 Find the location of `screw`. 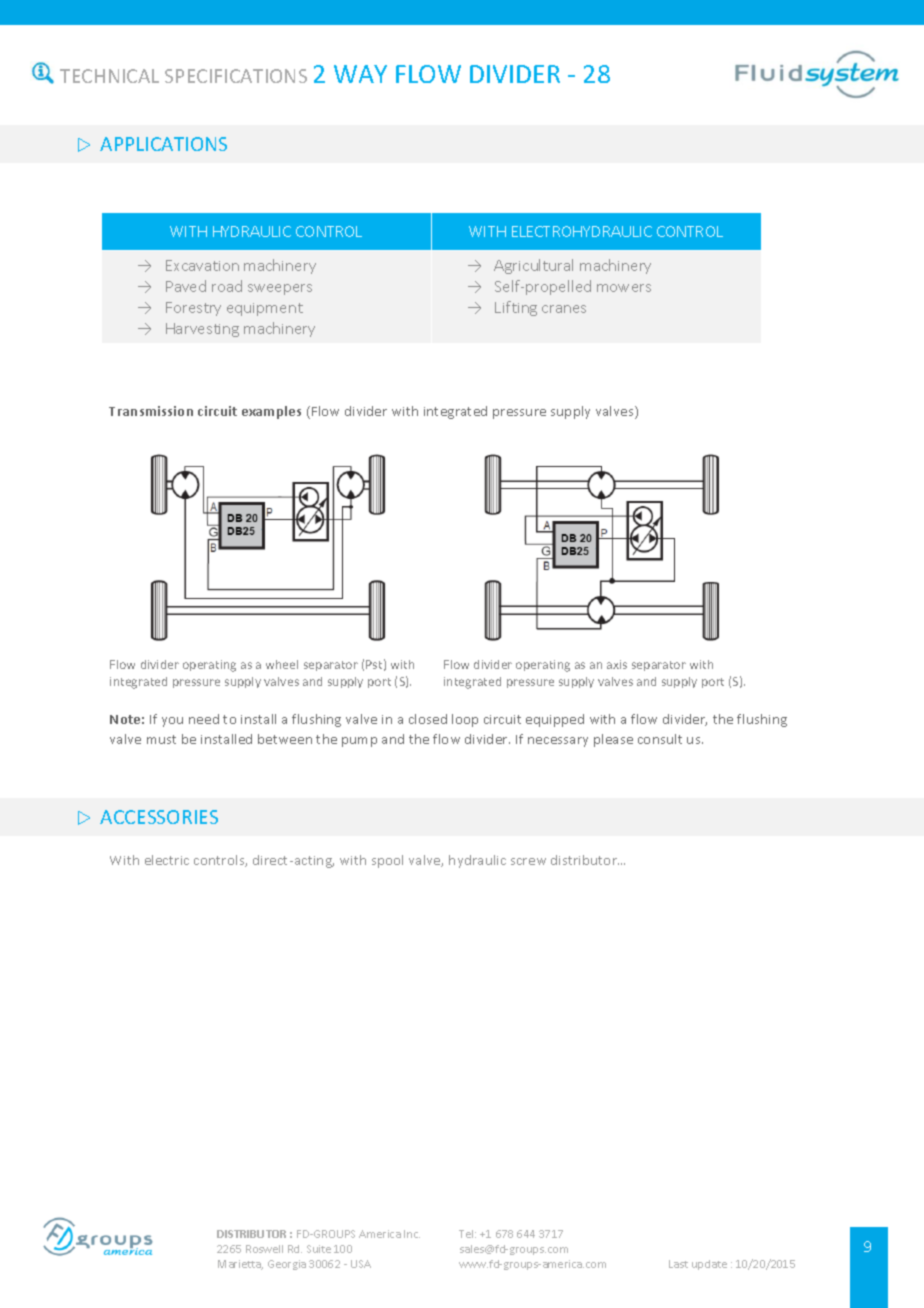

screw is located at coordinates (528, 861).
